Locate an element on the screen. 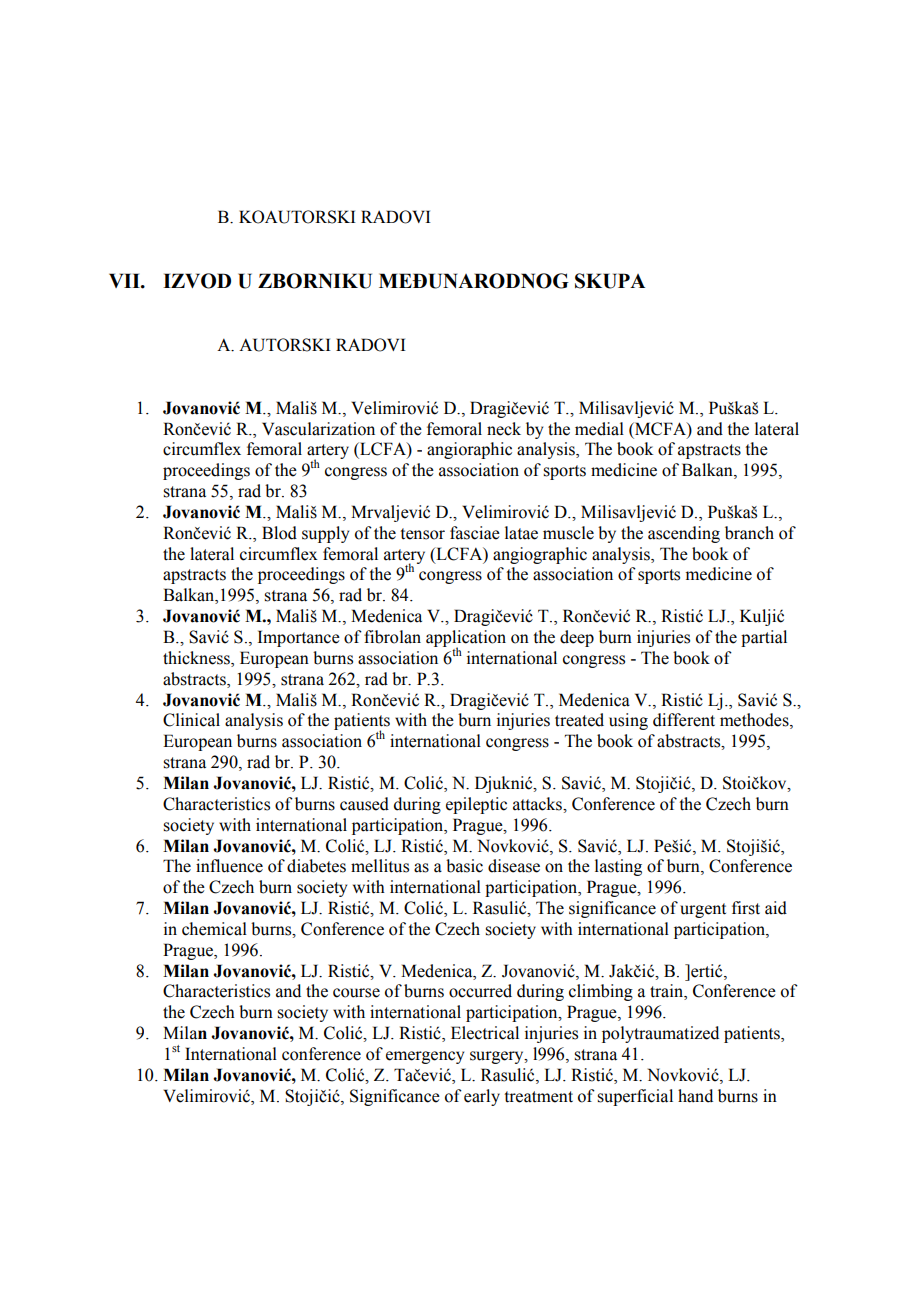 This screenshot has width=924, height=1308. influence is located at coordinates (229, 866).
